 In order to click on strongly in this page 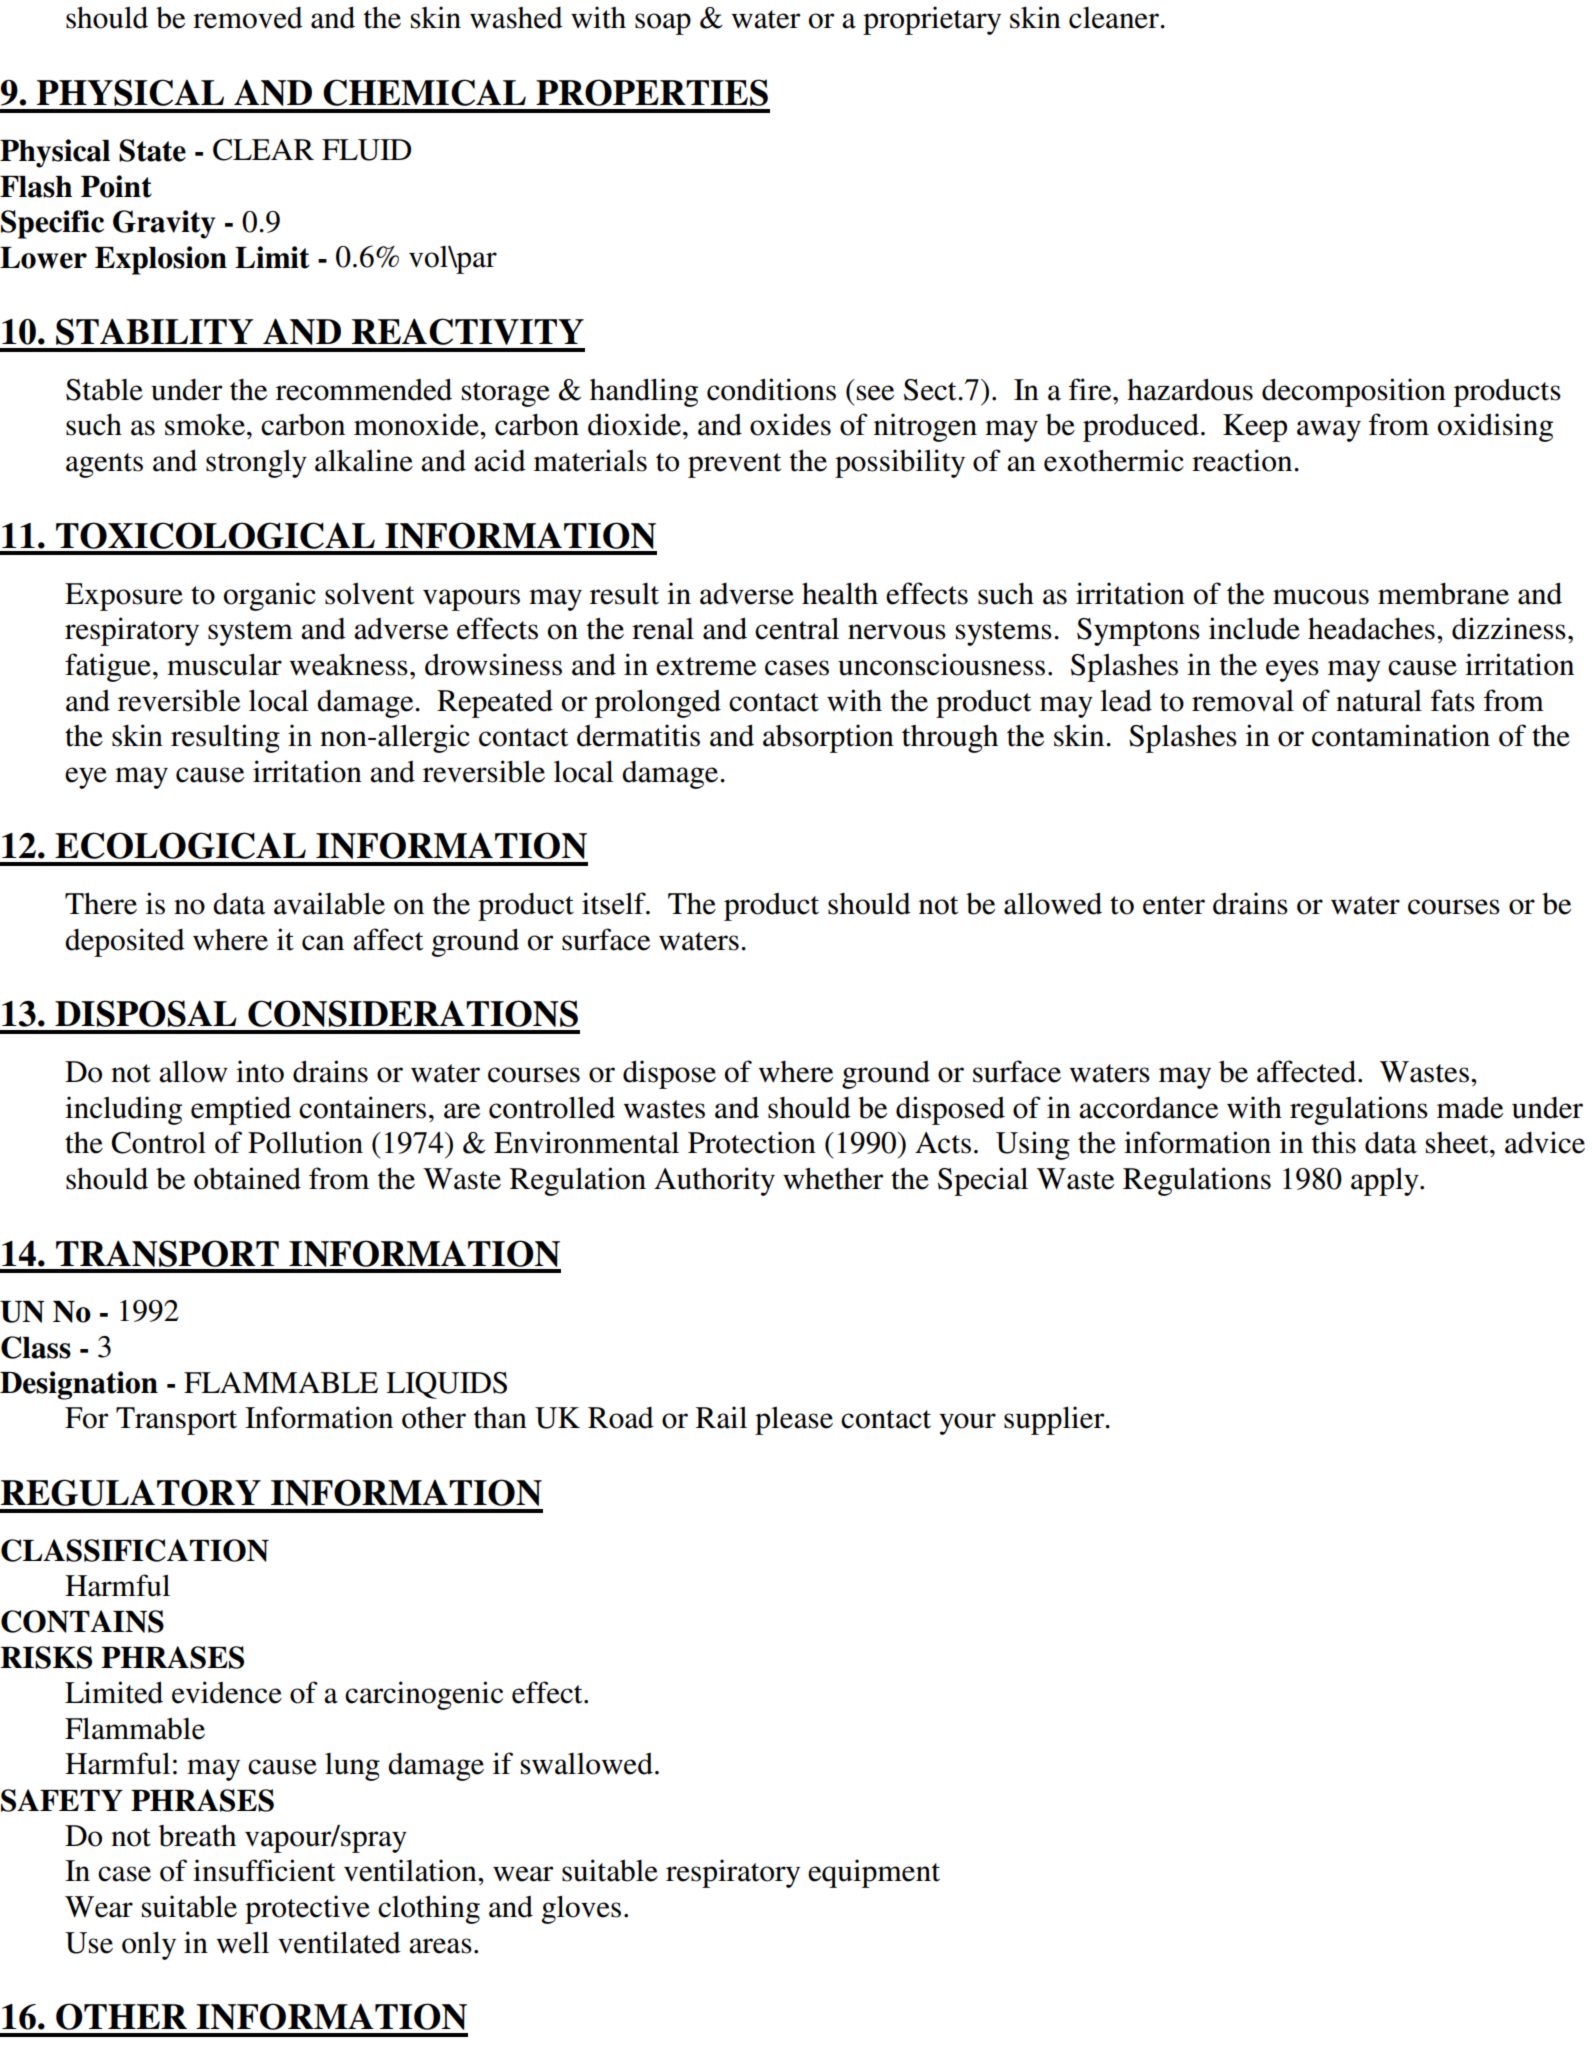, I will do `click(256, 463)`.
